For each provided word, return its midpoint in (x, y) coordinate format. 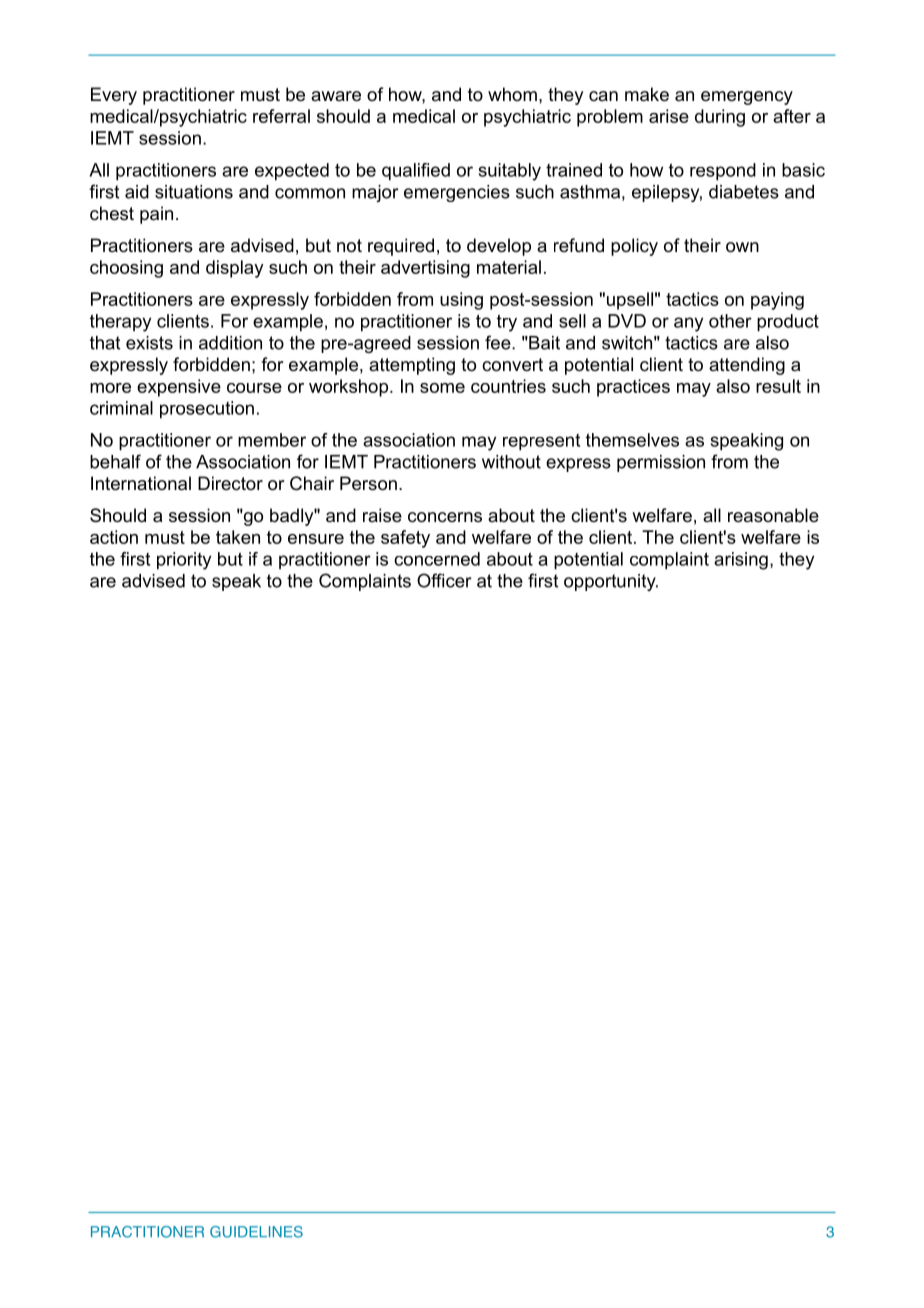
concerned (437, 559)
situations (194, 192)
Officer (444, 580)
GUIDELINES (256, 1232)
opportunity (611, 582)
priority (184, 561)
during (720, 118)
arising (741, 561)
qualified (416, 172)
